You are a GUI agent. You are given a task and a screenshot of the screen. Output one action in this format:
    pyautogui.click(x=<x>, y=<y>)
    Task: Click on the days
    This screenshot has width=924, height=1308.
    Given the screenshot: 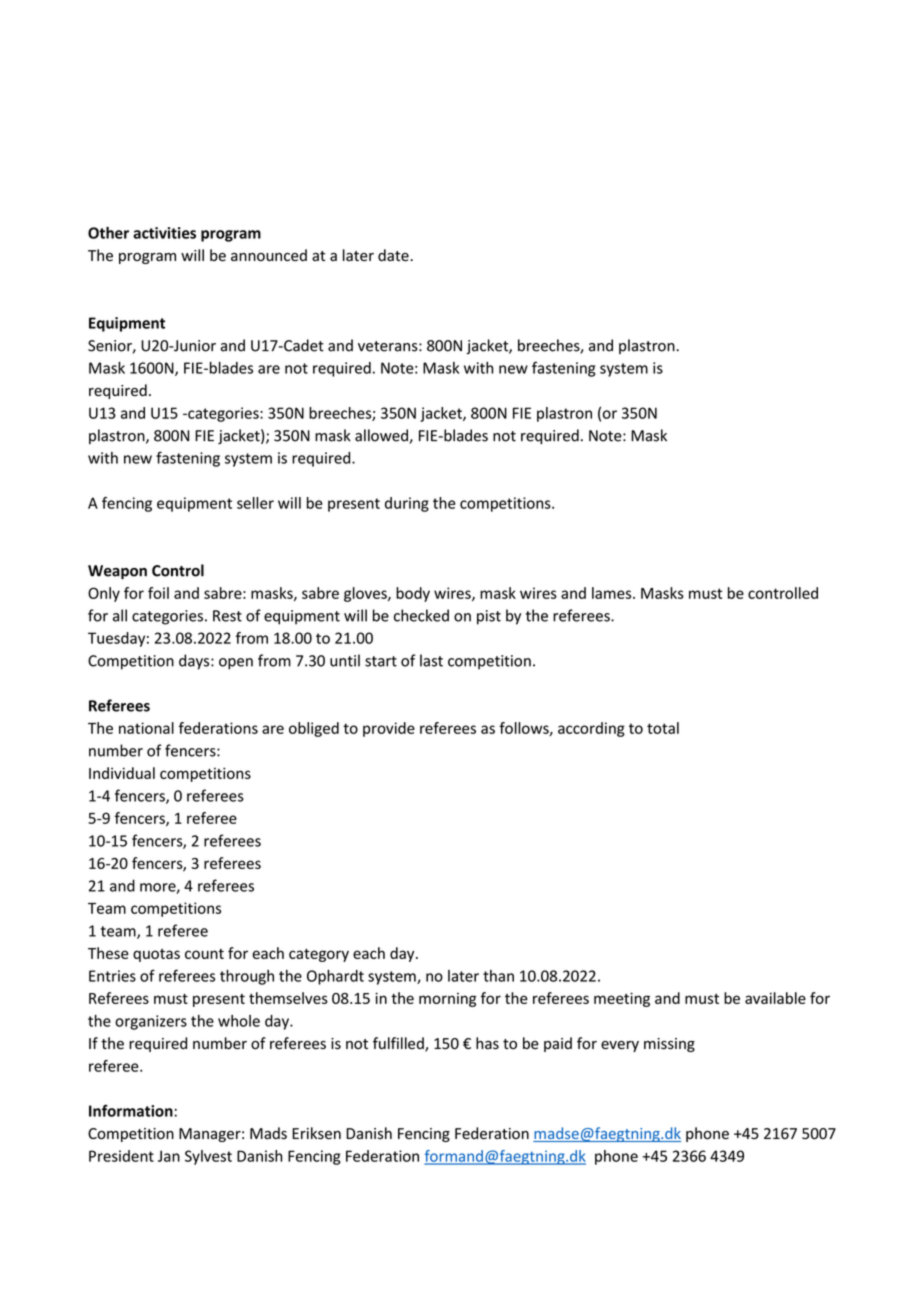 What is the action you would take?
    pyautogui.click(x=195, y=662)
